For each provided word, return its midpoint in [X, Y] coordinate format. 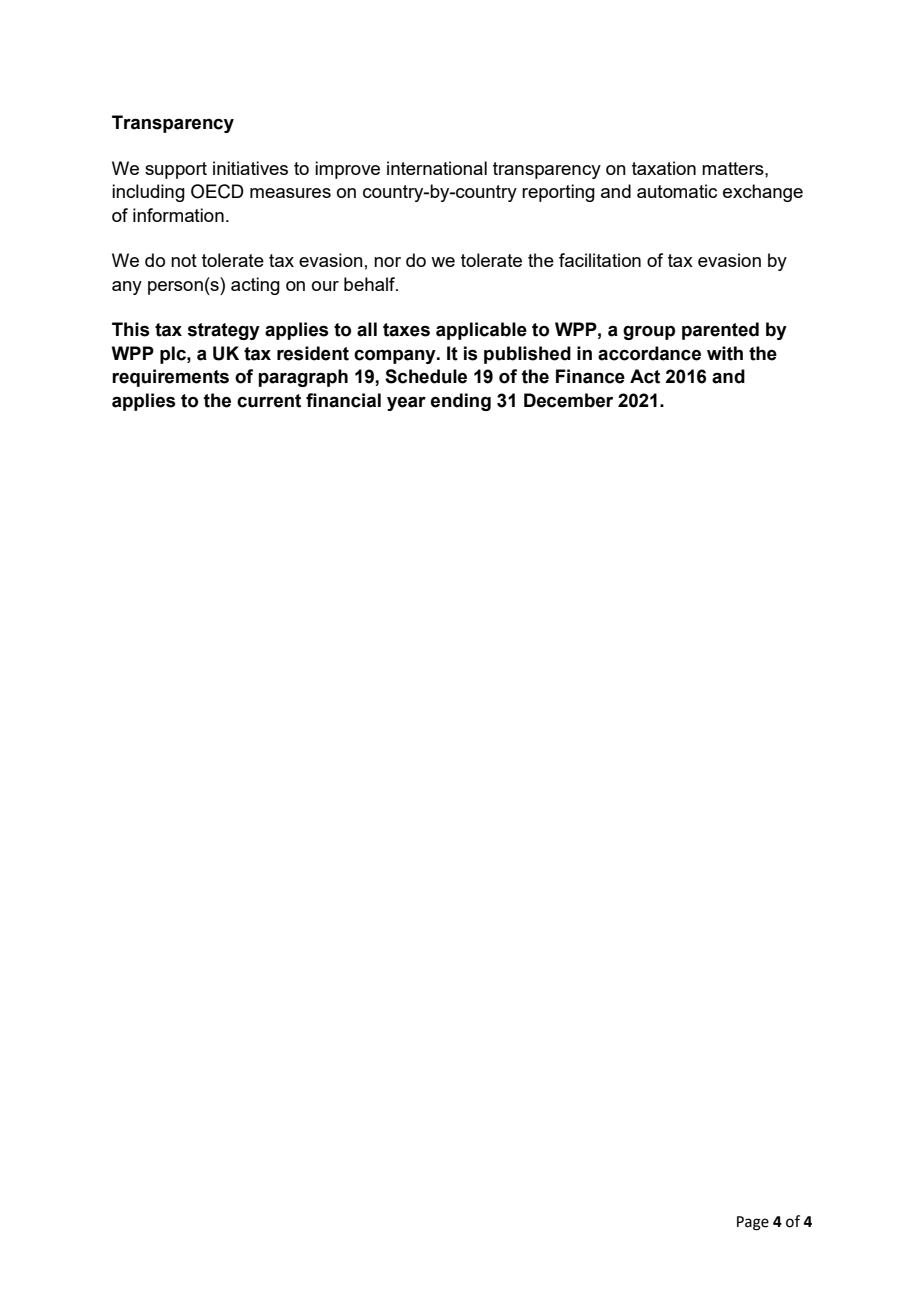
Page [753, 1223]
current [269, 401]
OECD [217, 191]
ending [461, 402]
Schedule [426, 376]
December [568, 400]
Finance [590, 376]
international [437, 168]
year [406, 404]
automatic [677, 191]
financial [343, 400]
